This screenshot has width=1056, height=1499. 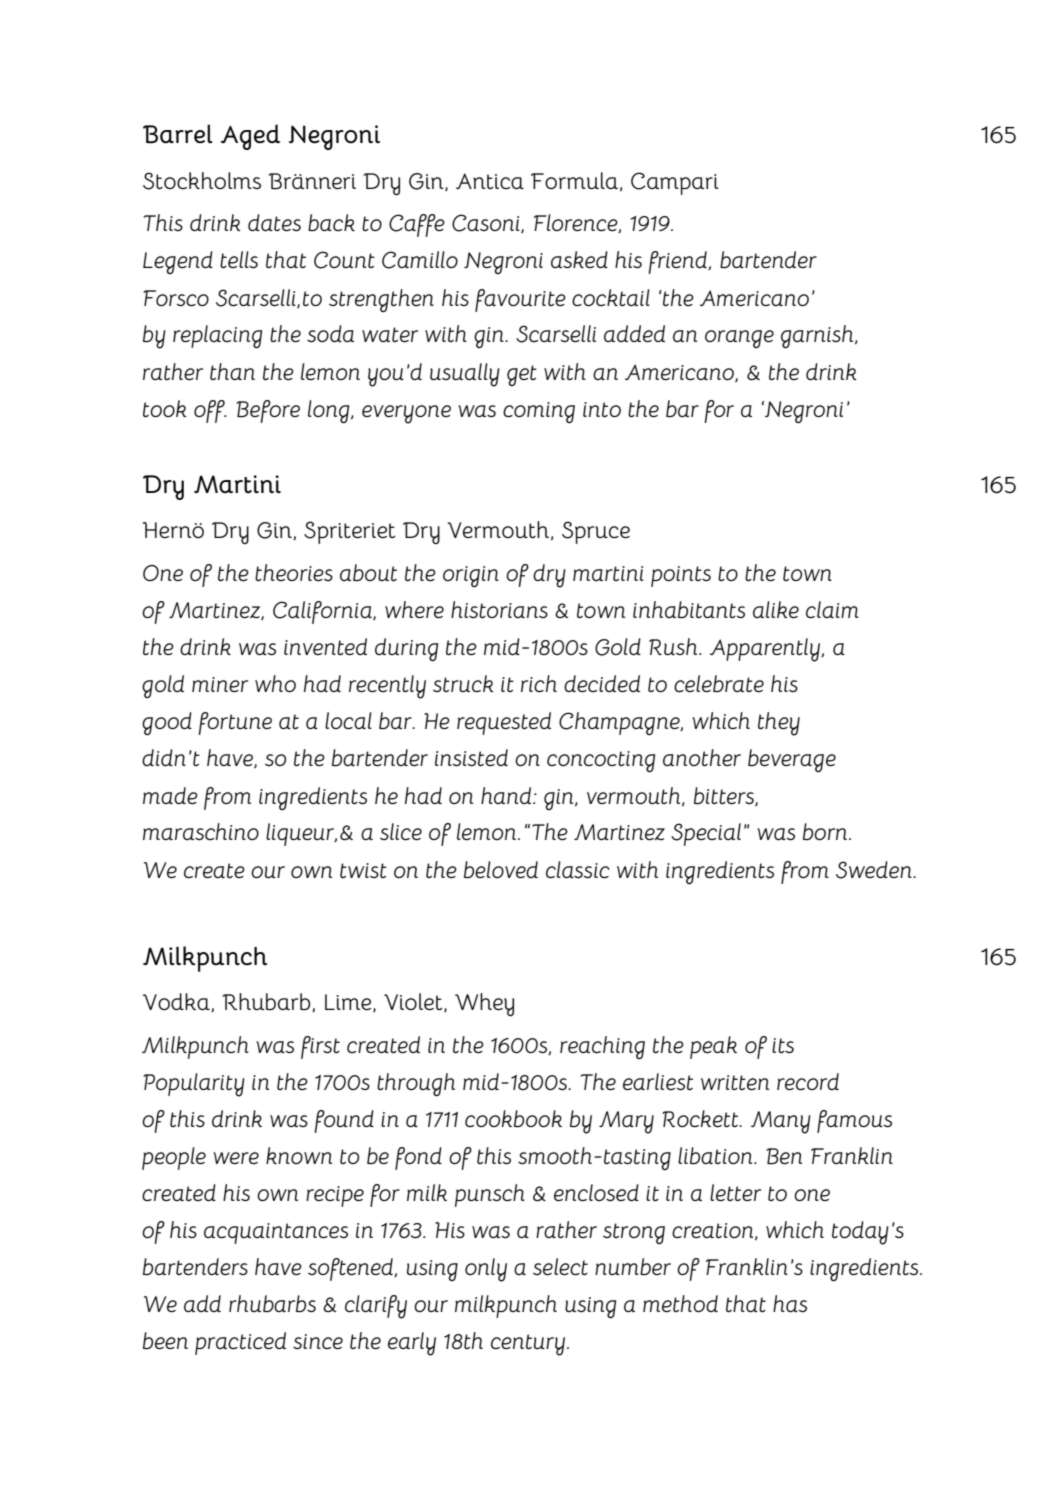 What do you see at coordinates (776, 609) in the screenshot?
I see `alike` at bounding box center [776, 609].
